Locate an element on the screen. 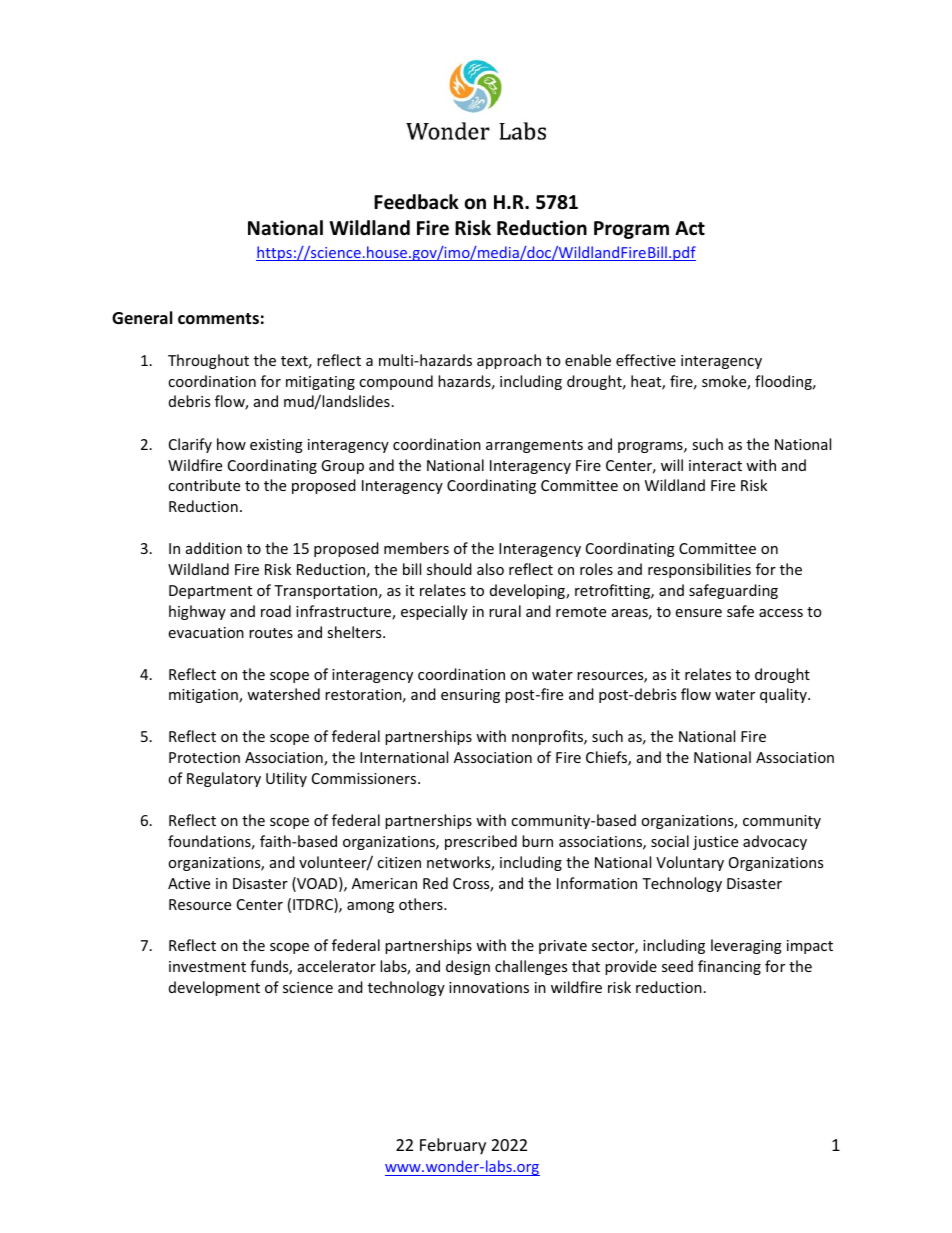 The width and height of the screenshot is (952, 1233). Feedback is located at coordinates (416, 202).
